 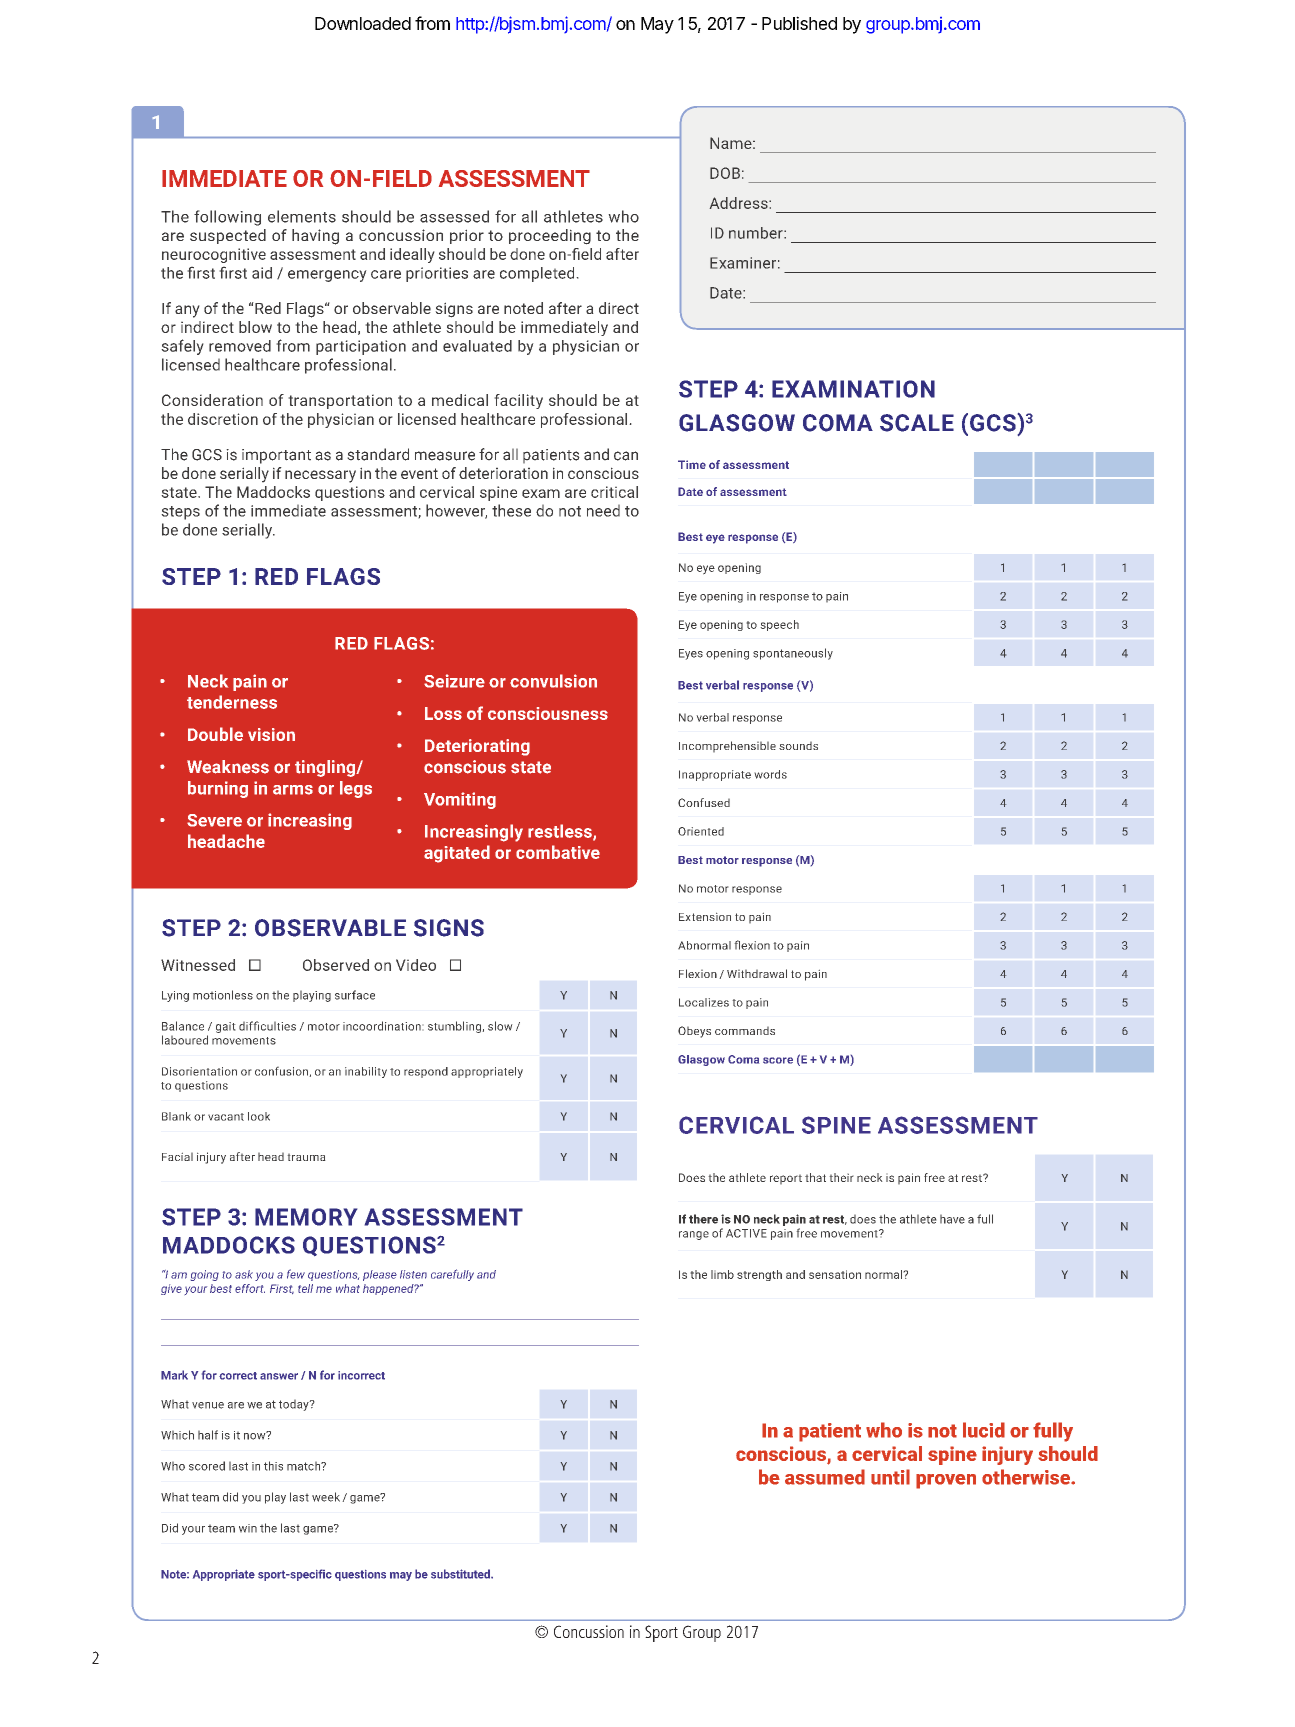 What do you see at coordinates (725, 173) in the document?
I see `DOB` at bounding box center [725, 173].
